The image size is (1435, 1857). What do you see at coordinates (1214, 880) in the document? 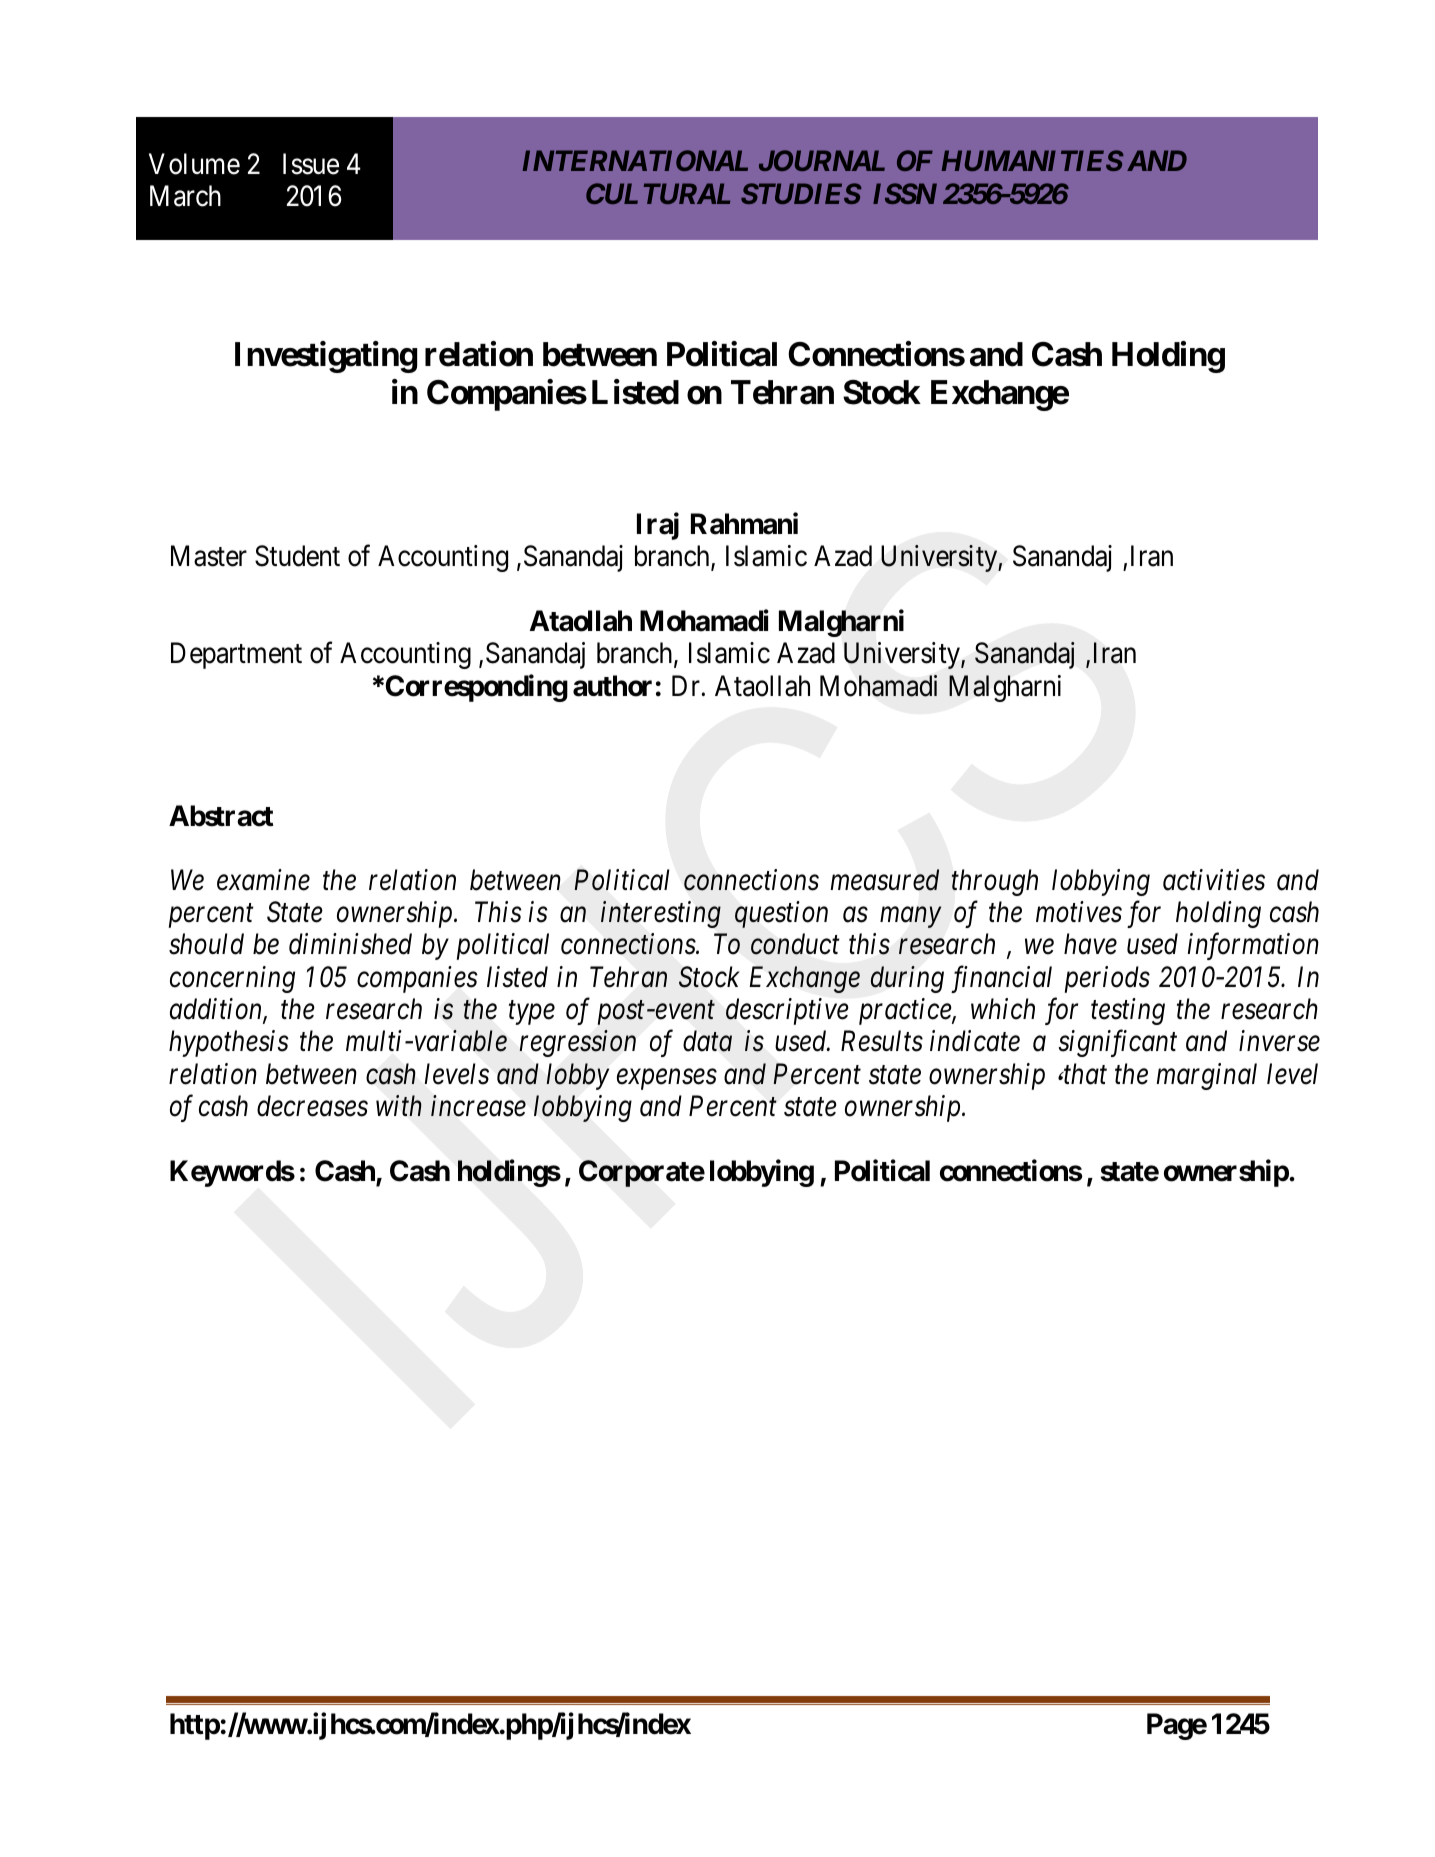
I see `activities` at bounding box center [1214, 880].
